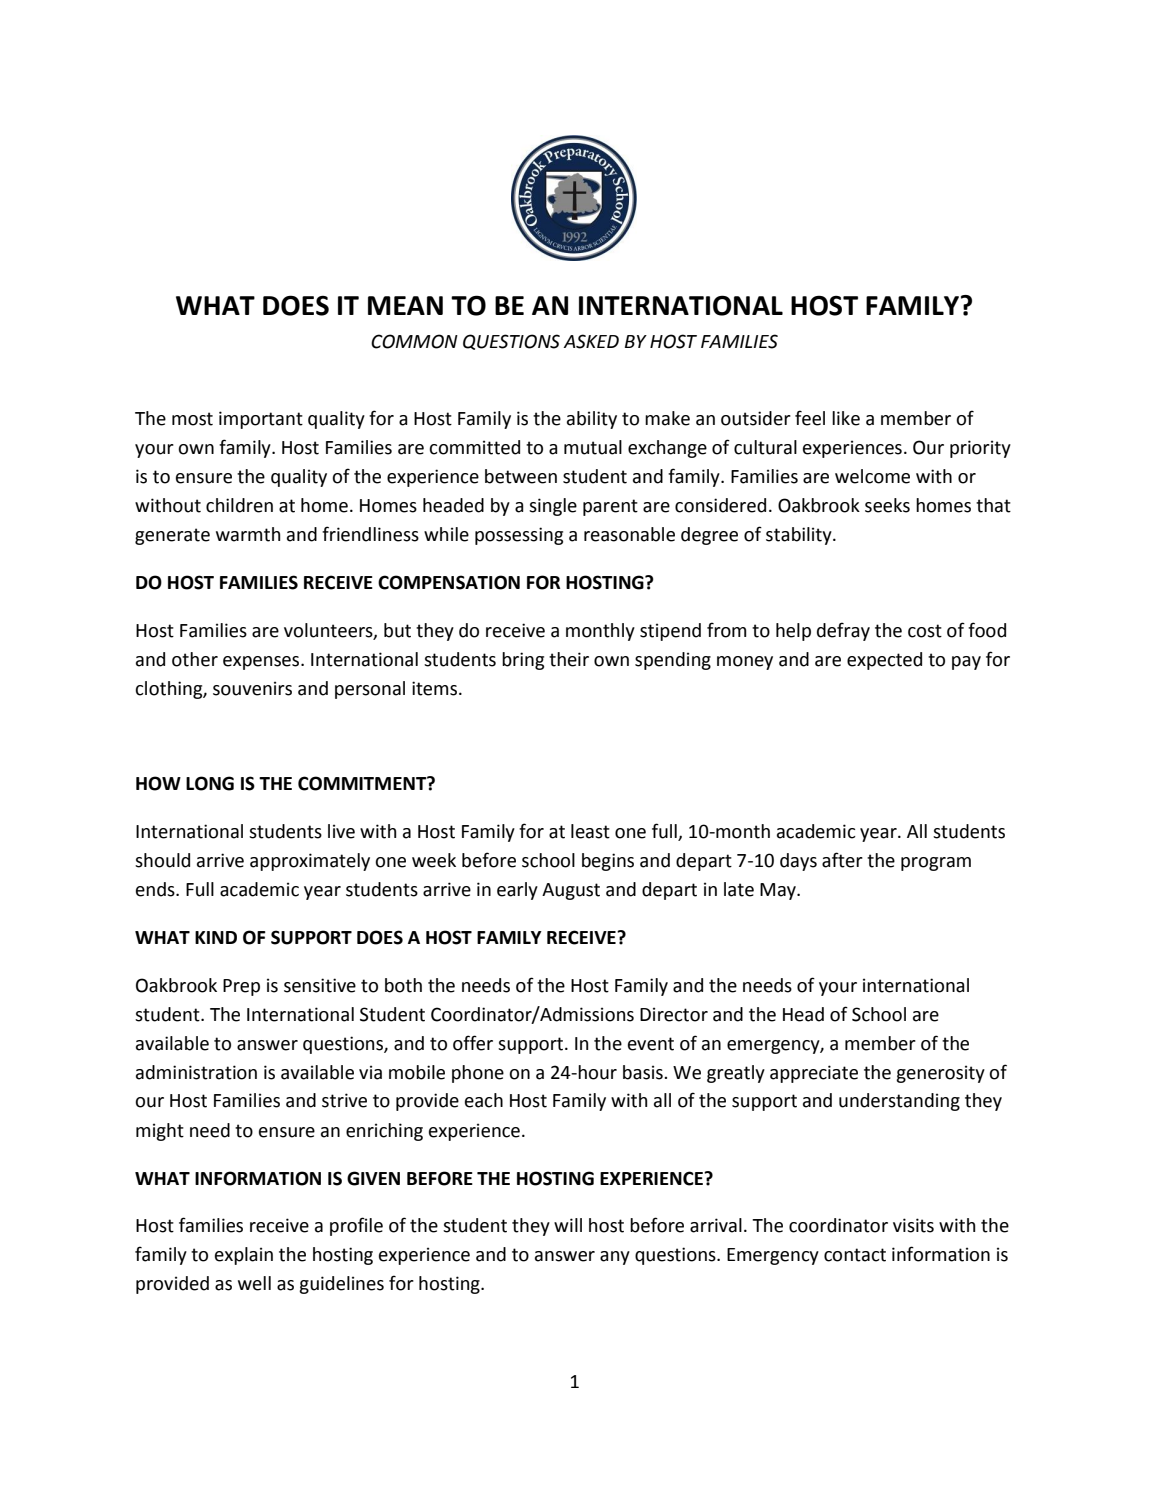 The height and width of the page is (1487, 1149). What do you see at coordinates (615, 1258) in the page?
I see `any` at bounding box center [615, 1258].
